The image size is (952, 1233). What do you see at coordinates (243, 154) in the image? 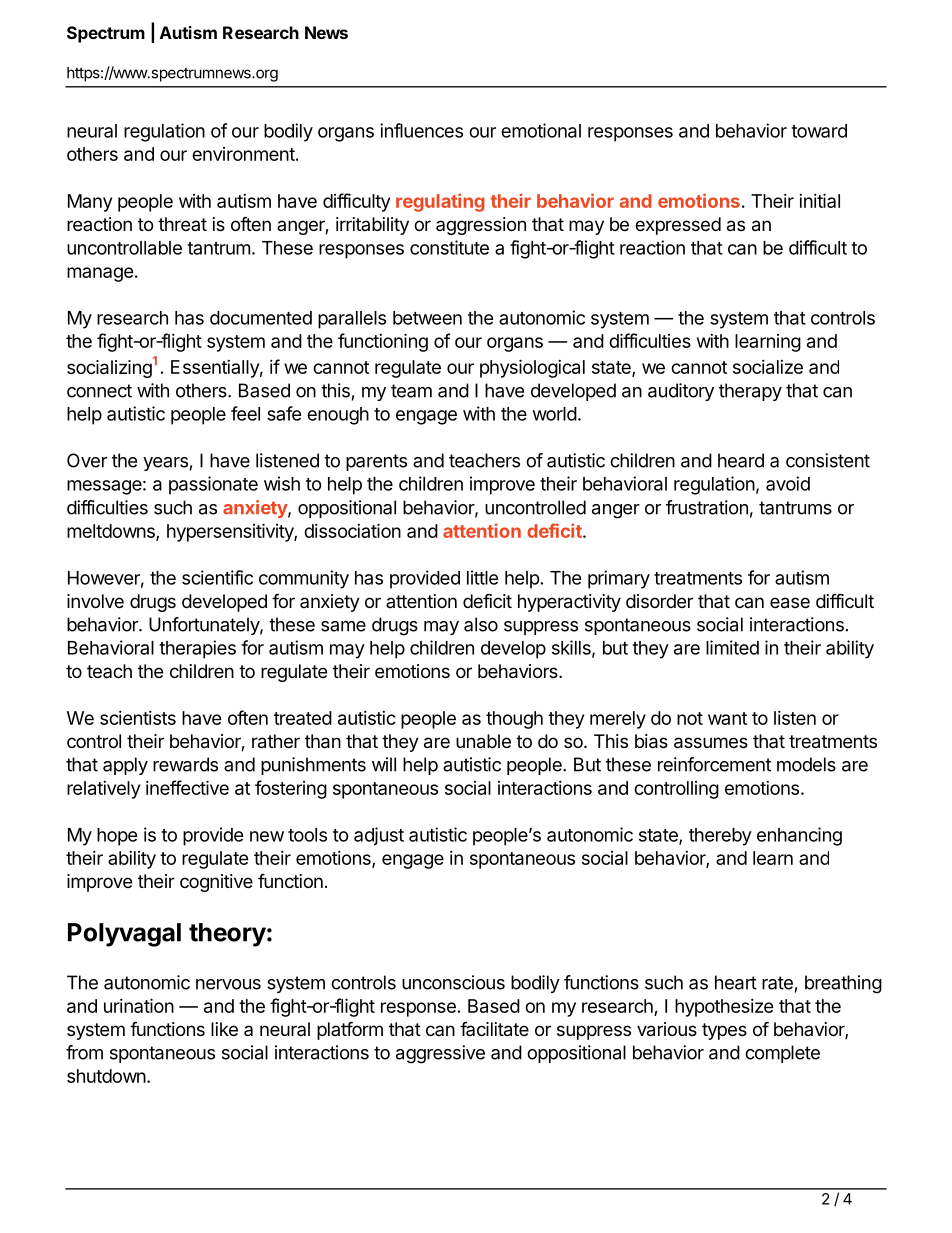
I see `environment` at bounding box center [243, 154].
